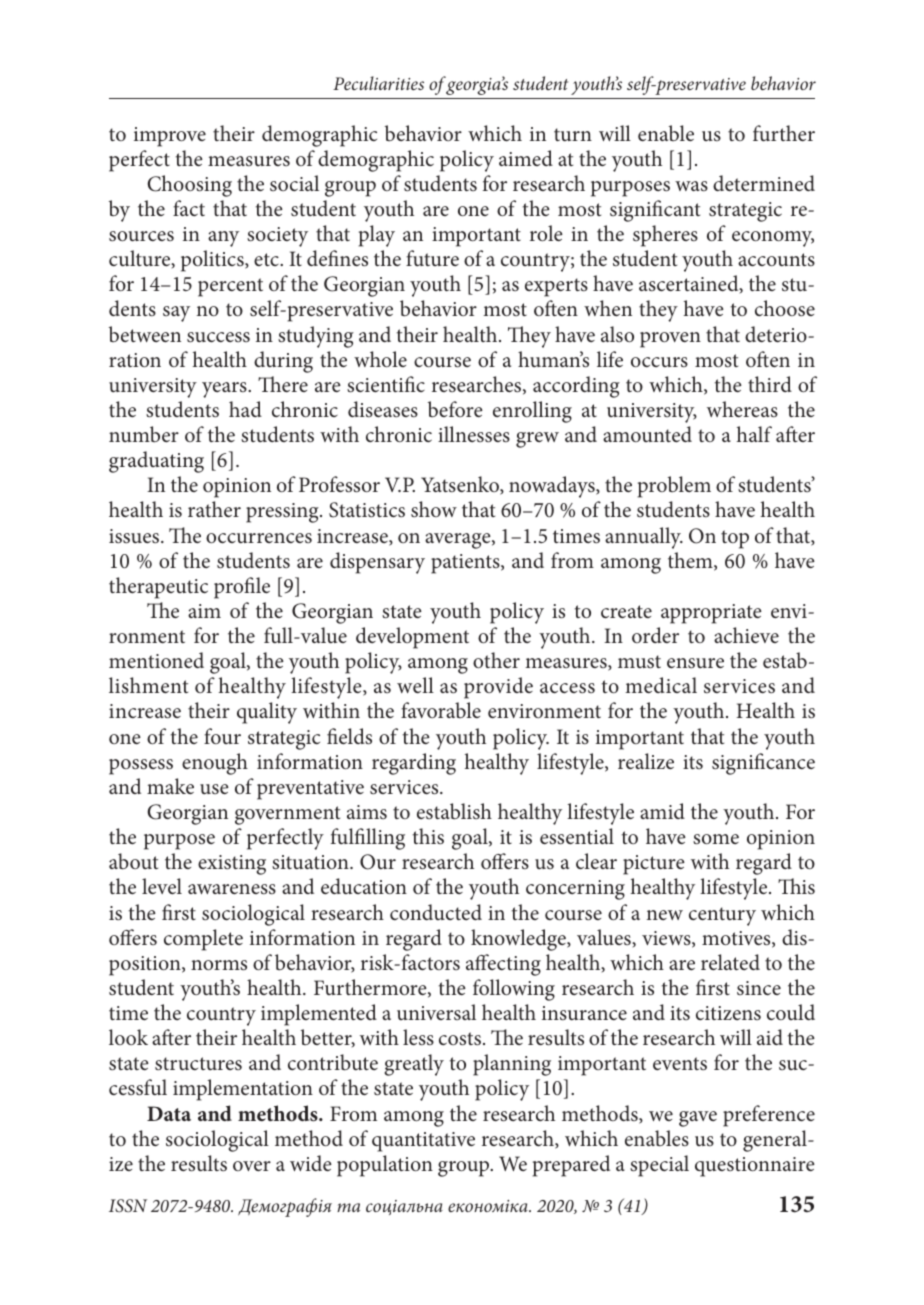 The width and height of the page is (924, 1305). Describe the element at coordinates (691, 186) in the page. I see `was` at that location.
